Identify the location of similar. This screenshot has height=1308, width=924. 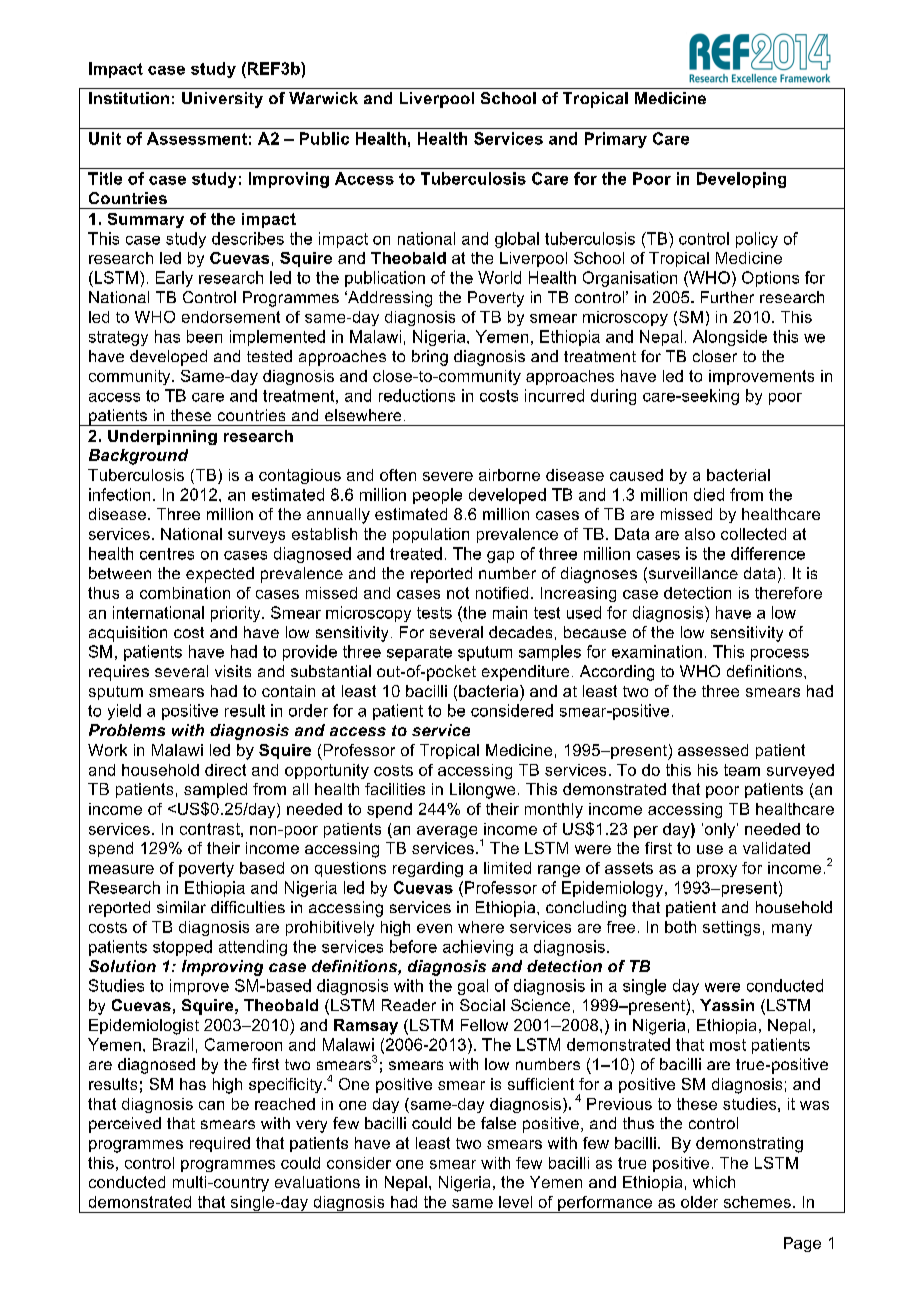
(181, 907).
